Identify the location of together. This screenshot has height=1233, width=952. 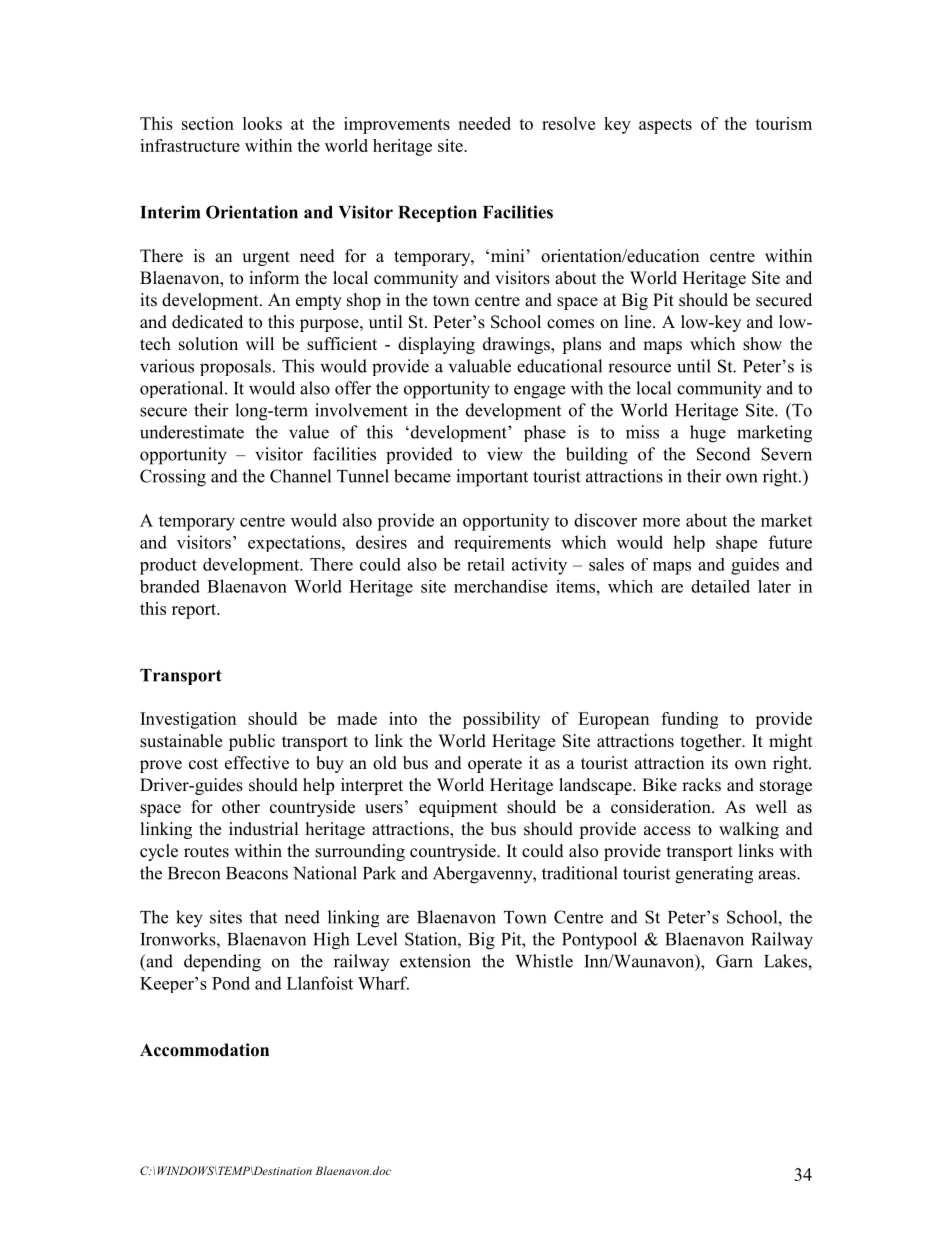
(712, 742).
